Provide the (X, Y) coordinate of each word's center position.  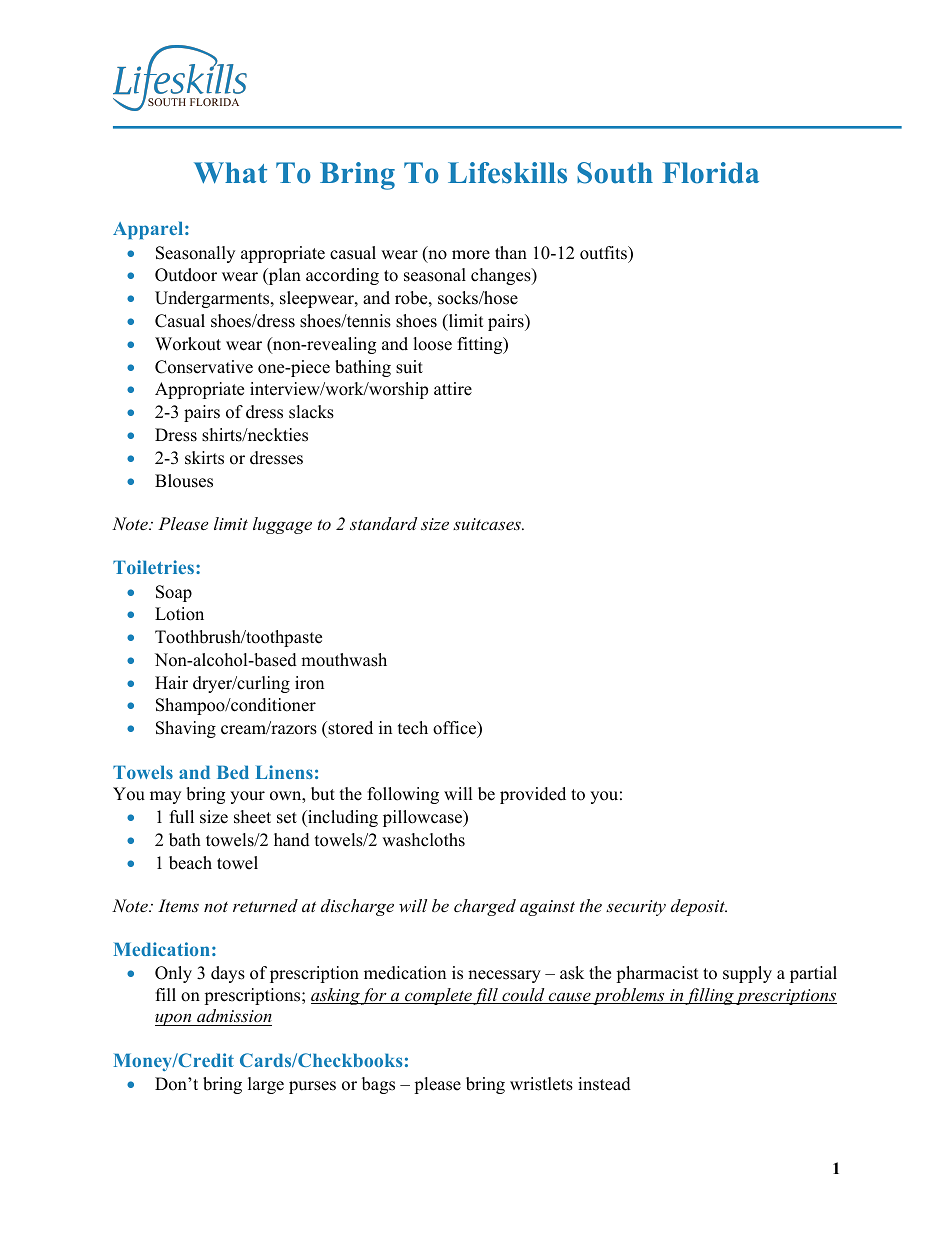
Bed (233, 772)
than (511, 252)
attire (453, 389)
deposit (699, 907)
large (266, 1085)
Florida (711, 173)
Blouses (184, 481)
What (230, 173)
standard (383, 523)
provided (533, 795)
